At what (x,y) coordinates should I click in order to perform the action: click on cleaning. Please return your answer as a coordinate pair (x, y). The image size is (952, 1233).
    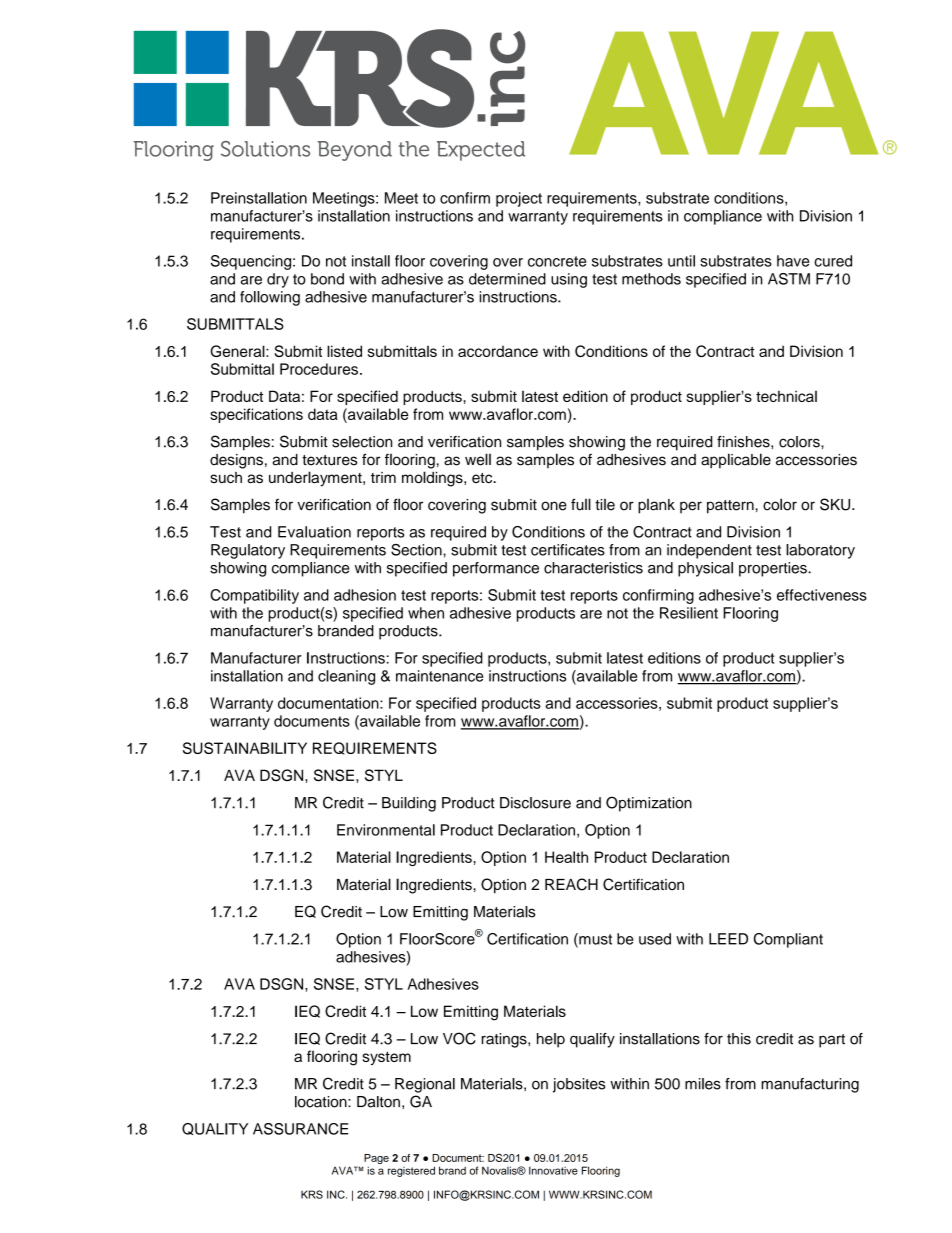
    Looking at the image, I should click on (346, 677).
